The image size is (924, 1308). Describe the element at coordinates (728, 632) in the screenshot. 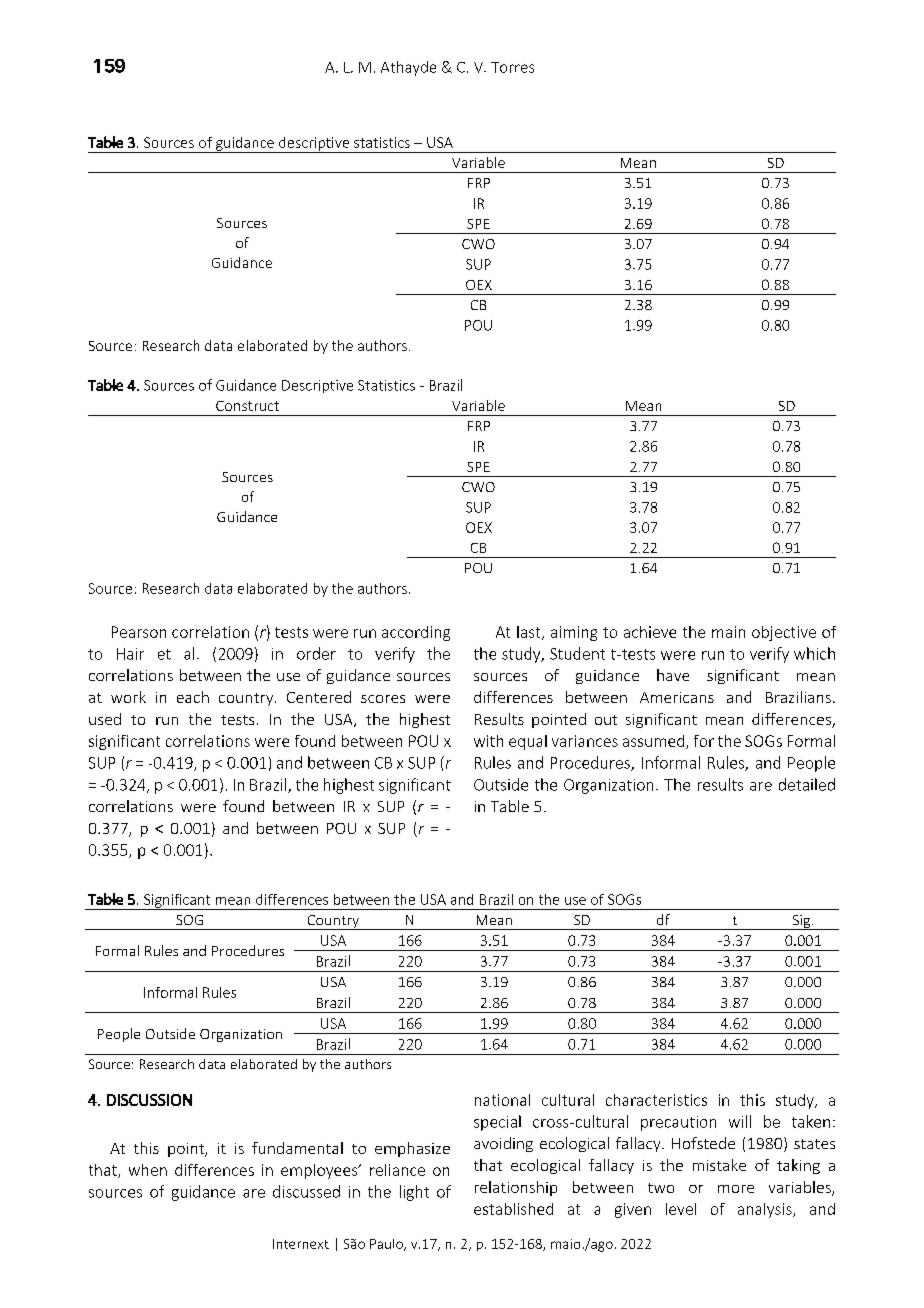

I see `main` at that location.
